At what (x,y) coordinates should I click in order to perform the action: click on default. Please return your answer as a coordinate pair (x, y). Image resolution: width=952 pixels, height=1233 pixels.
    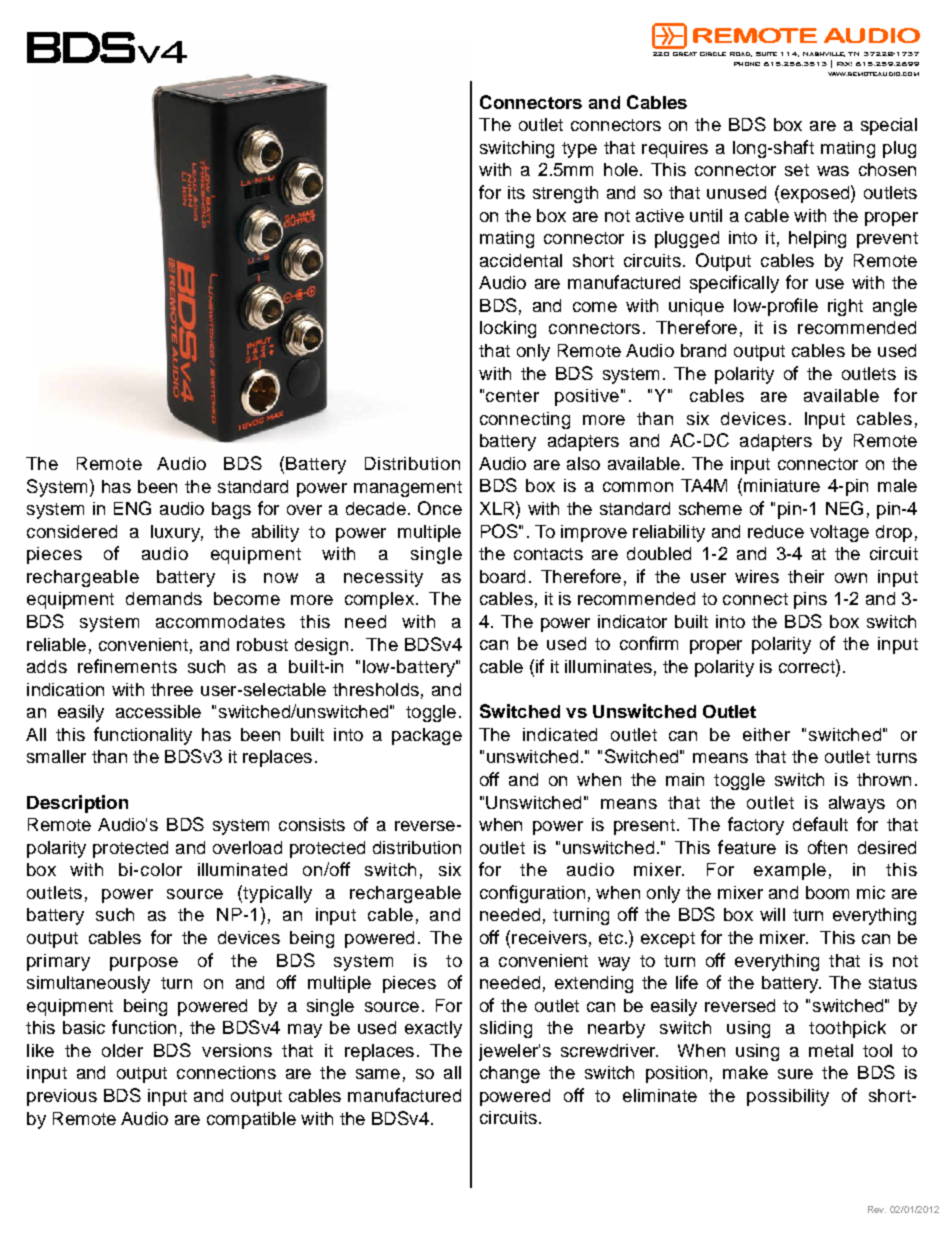
    Looking at the image, I should click on (820, 824).
